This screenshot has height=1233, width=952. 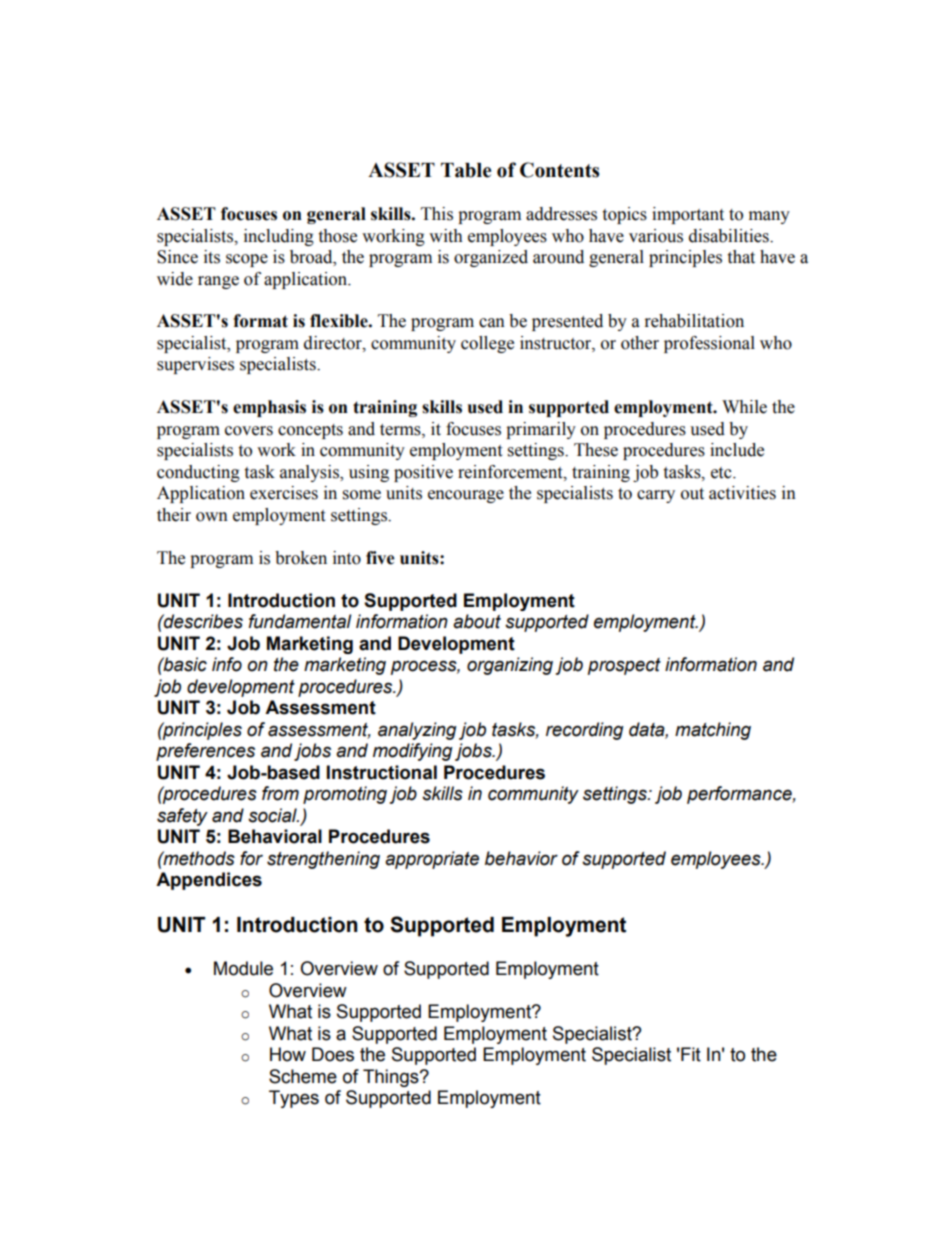 What do you see at coordinates (279, 237) in the screenshot?
I see `including` at bounding box center [279, 237].
